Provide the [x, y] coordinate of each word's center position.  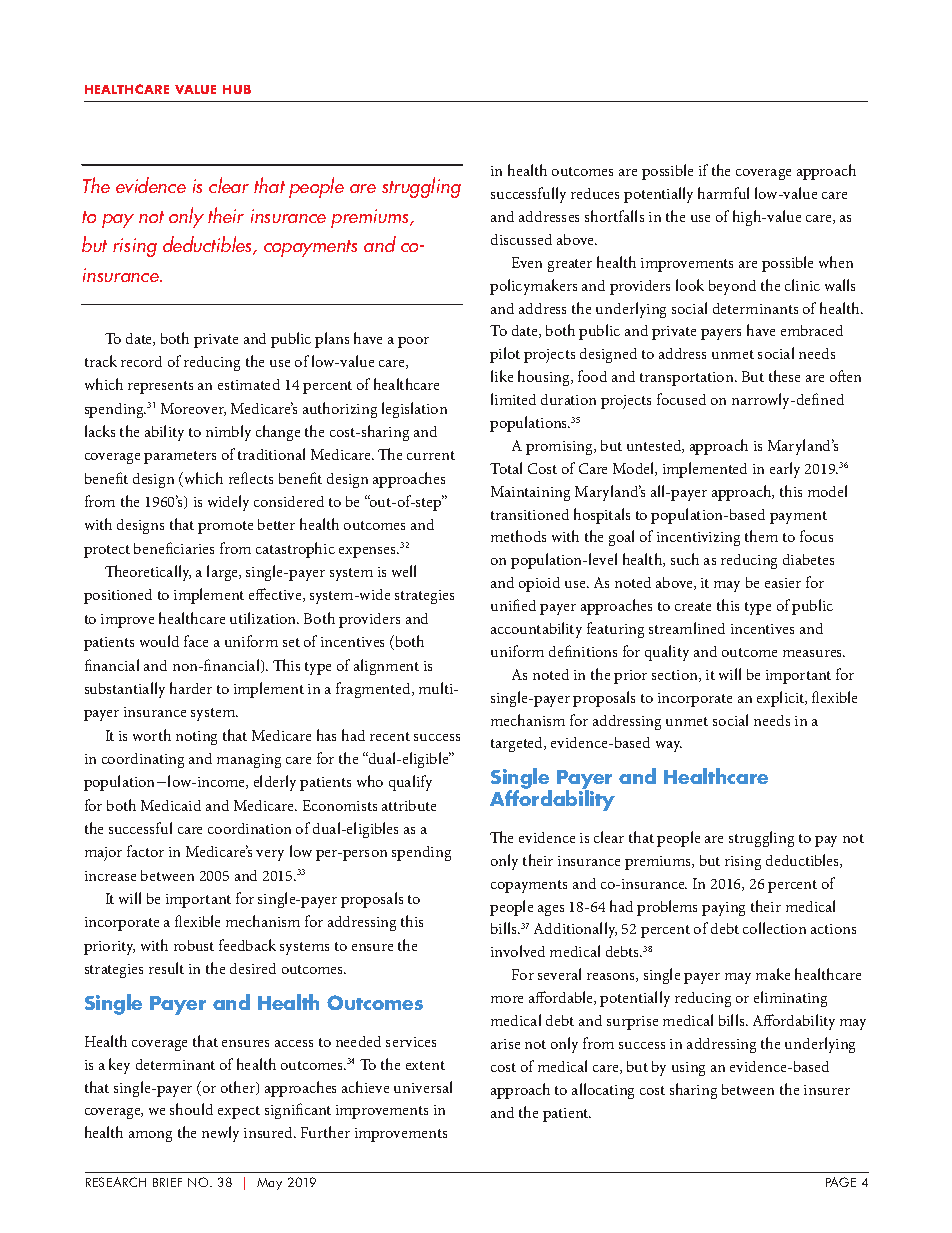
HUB [237, 89]
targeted [518, 744]
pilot [505, 355]
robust [194, 945]
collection [774, 928]
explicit [782, 699]
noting [196, 738]
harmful [723, 193]
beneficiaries [174, 548]
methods [518, 536]
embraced [812, 330]
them [761, 536]
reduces [595, 193]
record [141, 361]
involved [518, 951]
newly [220, 1134]
